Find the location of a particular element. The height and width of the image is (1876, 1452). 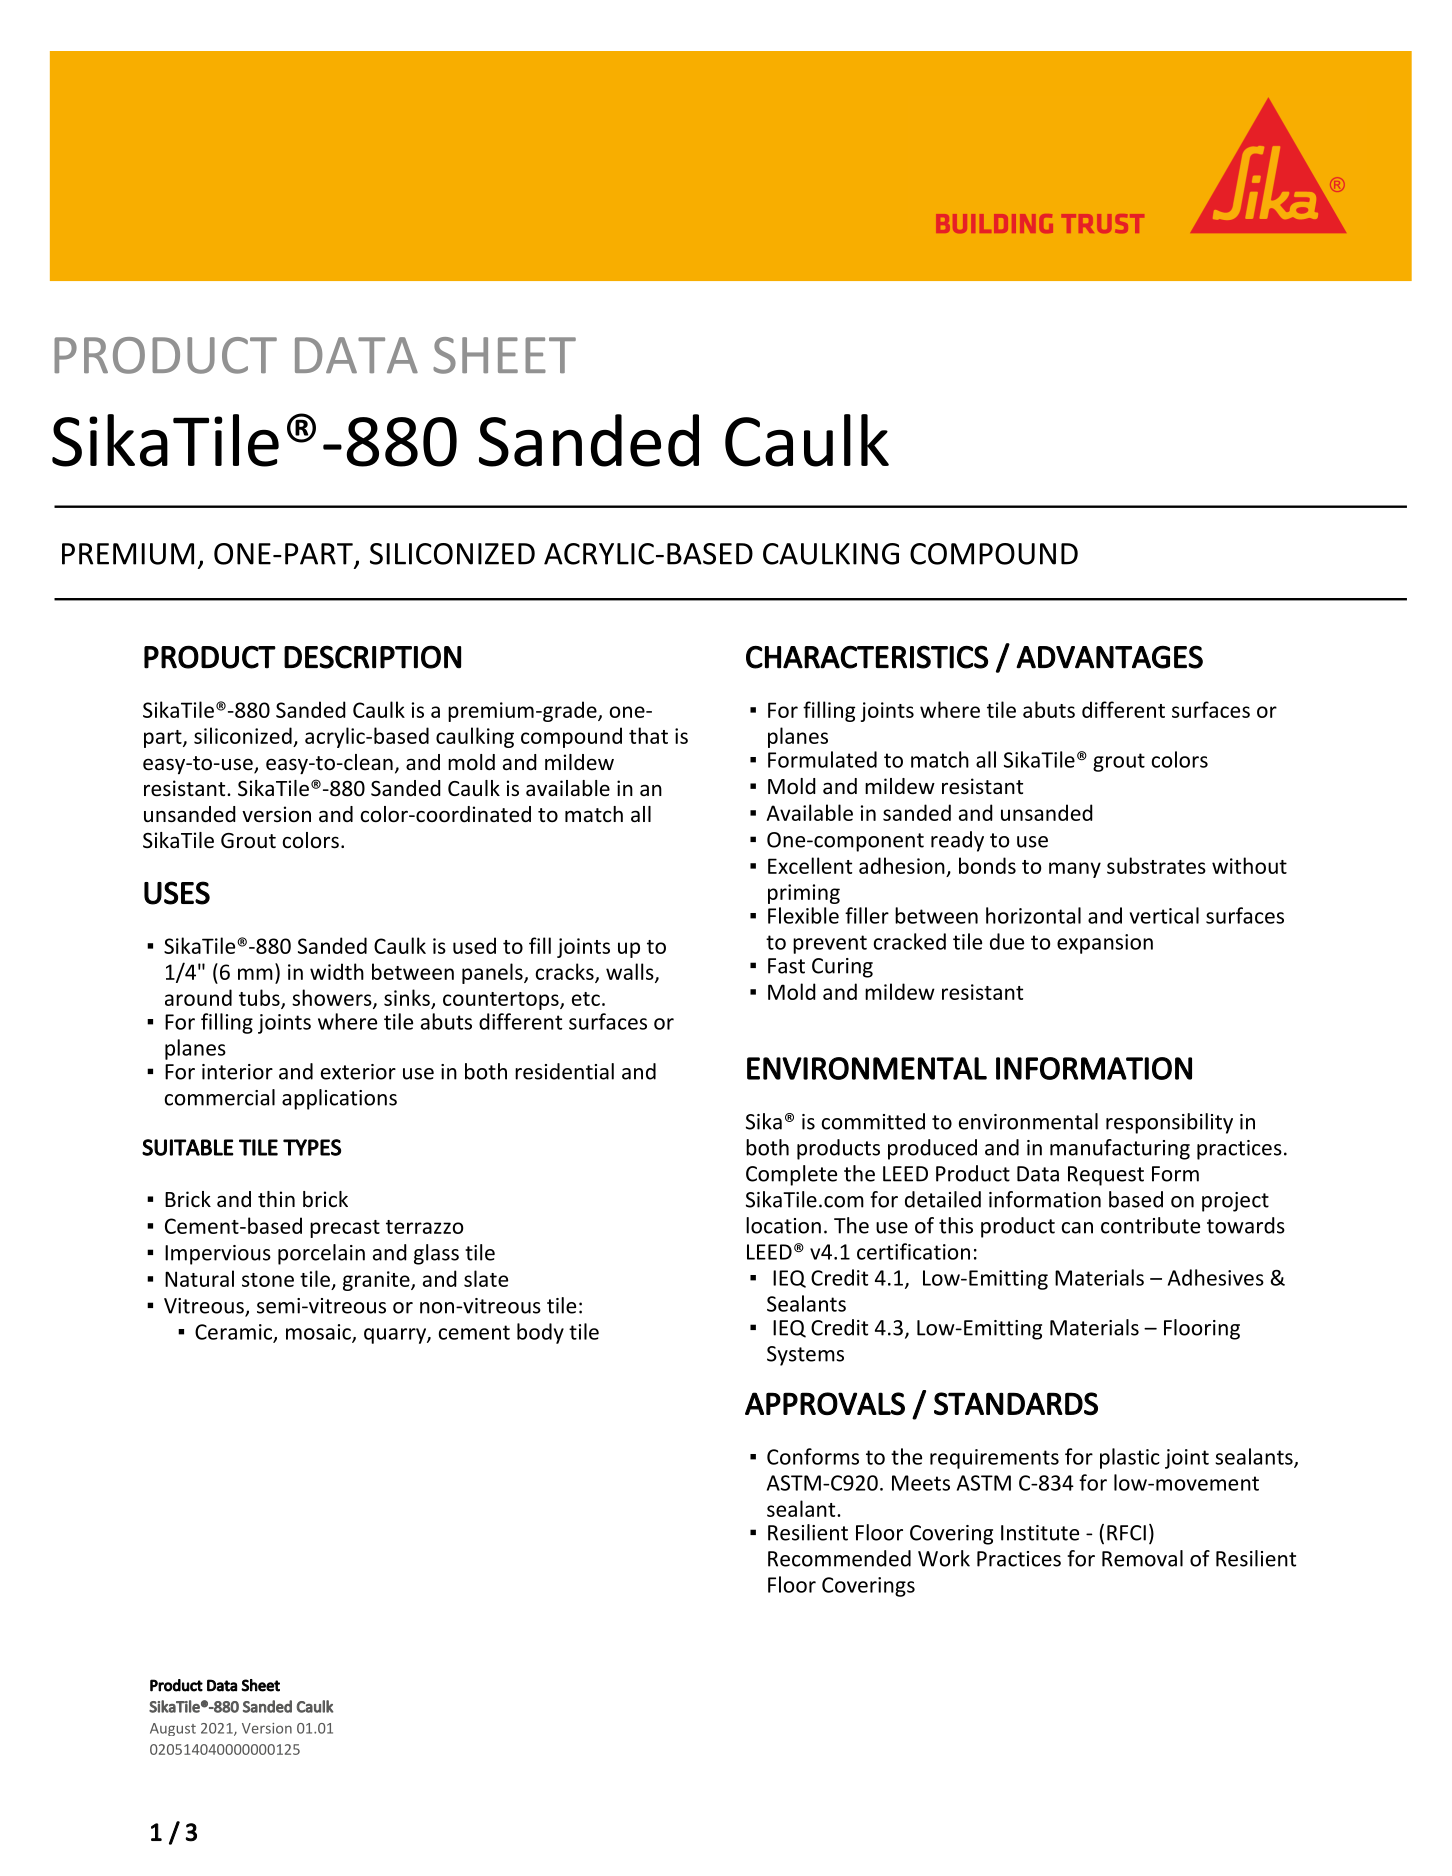

width is located at coordinates (337, 971).
